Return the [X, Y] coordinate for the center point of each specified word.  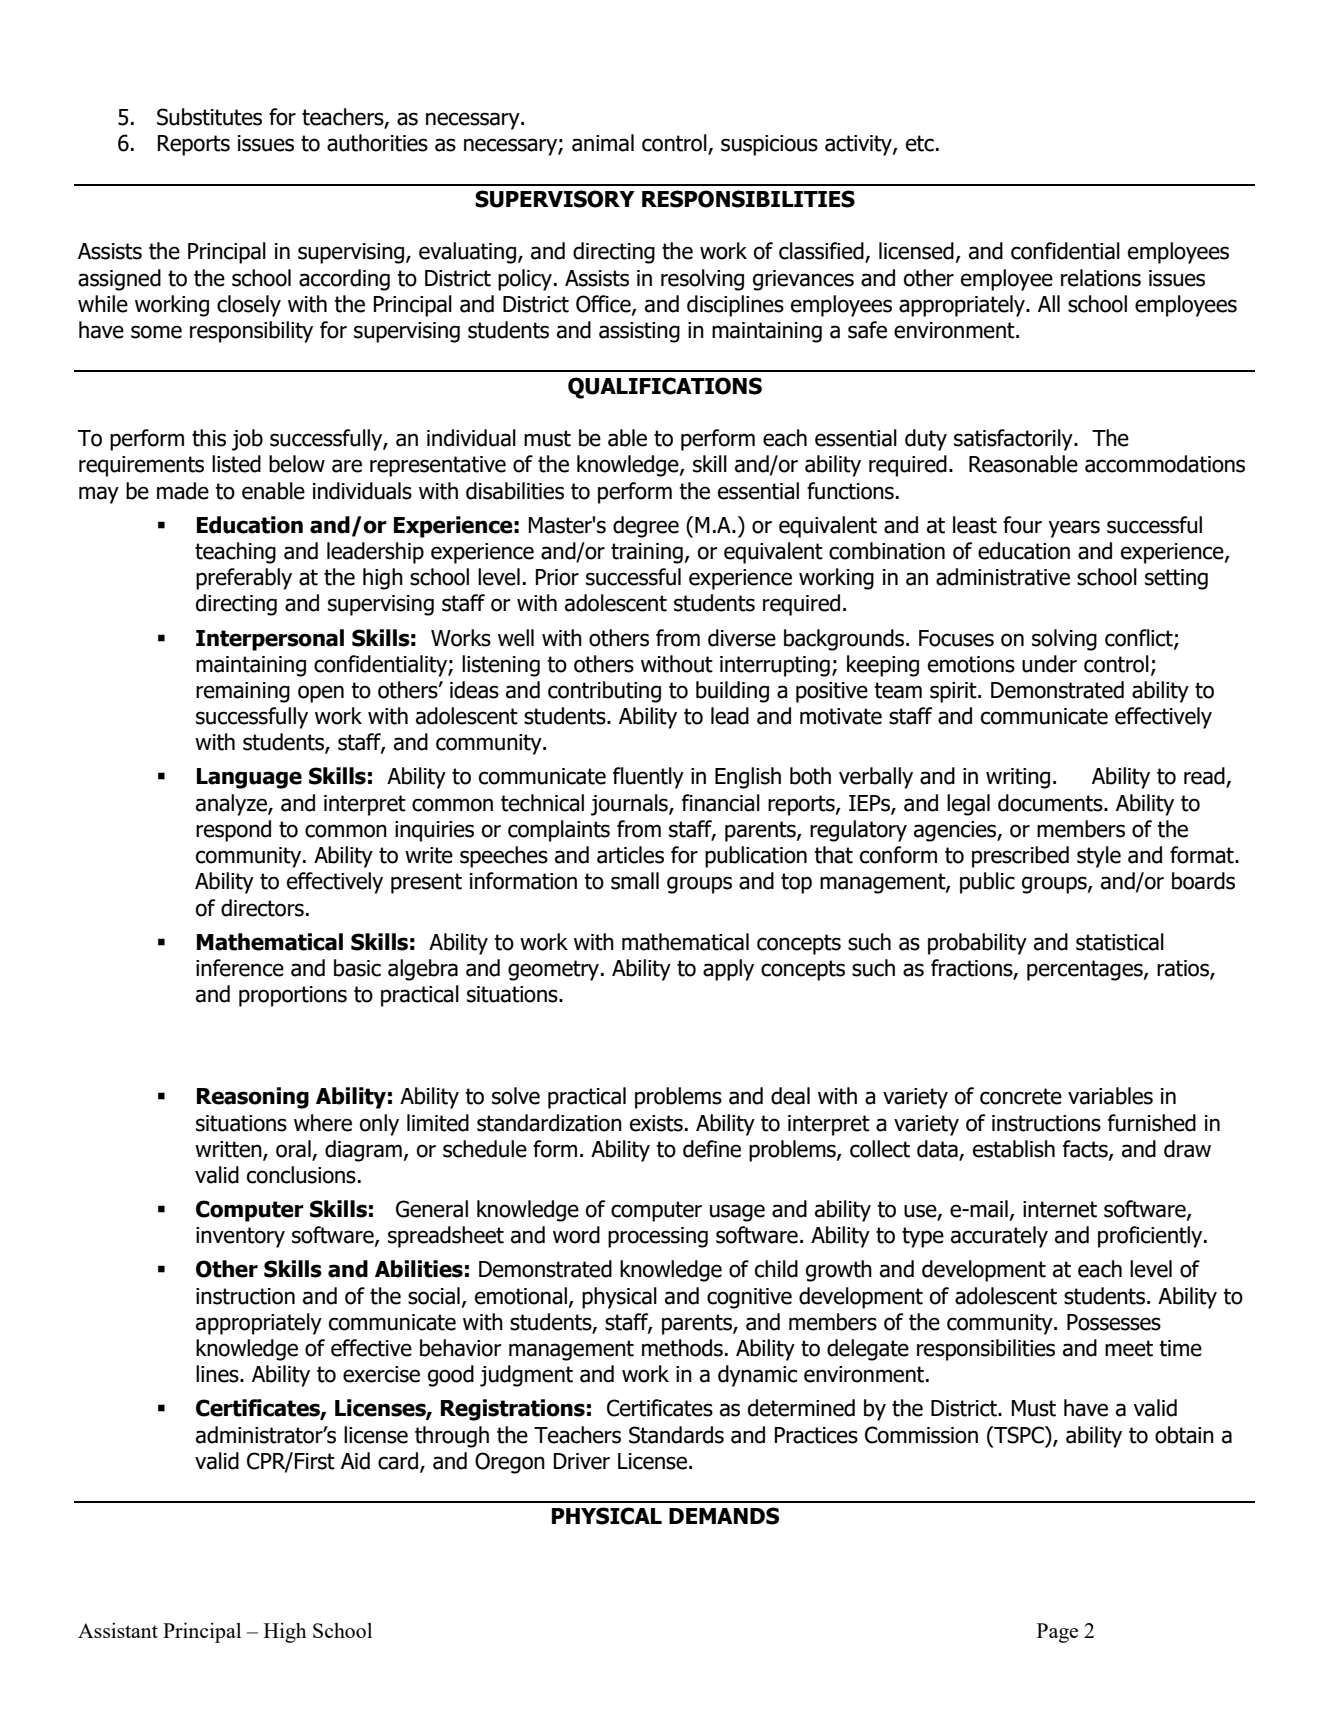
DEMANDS [724, 1516]
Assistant [118, 1630]
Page [1057, 1633]
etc [920, 143]
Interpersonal [270, 640]
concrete [1021, 1096]
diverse [742, 638]
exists [656, 1123]
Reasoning [253, 1098]
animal [603, 143]
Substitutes [209, 117]
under [1049, 664]
